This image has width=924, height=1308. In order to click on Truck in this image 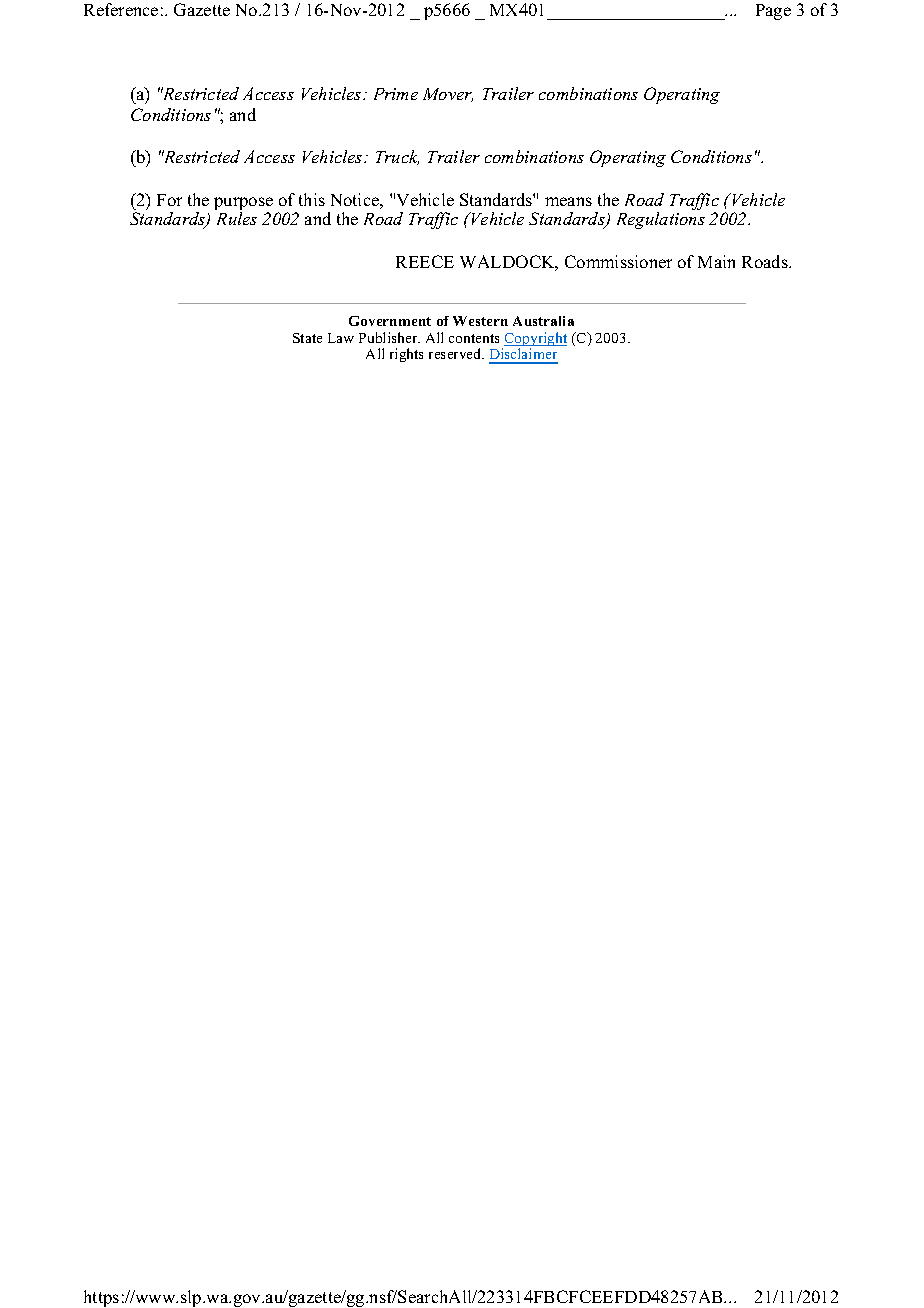, I will do `click(397, 157)`.
